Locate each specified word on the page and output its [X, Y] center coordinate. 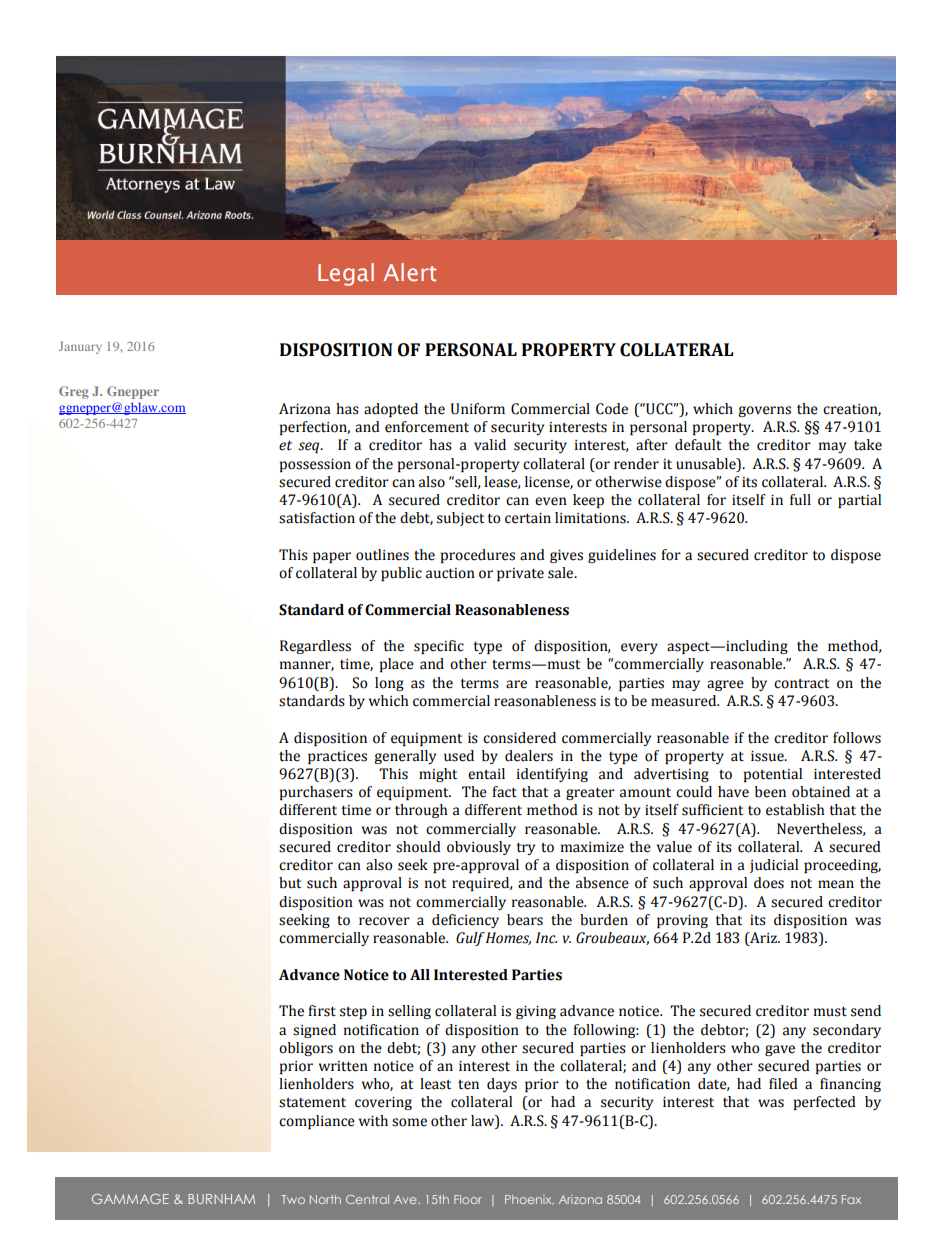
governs [764, 411]
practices [337, 757]
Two [293, 1199]
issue [768, 756]
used [459, 756]
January [80, 348]
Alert [410, 272]
